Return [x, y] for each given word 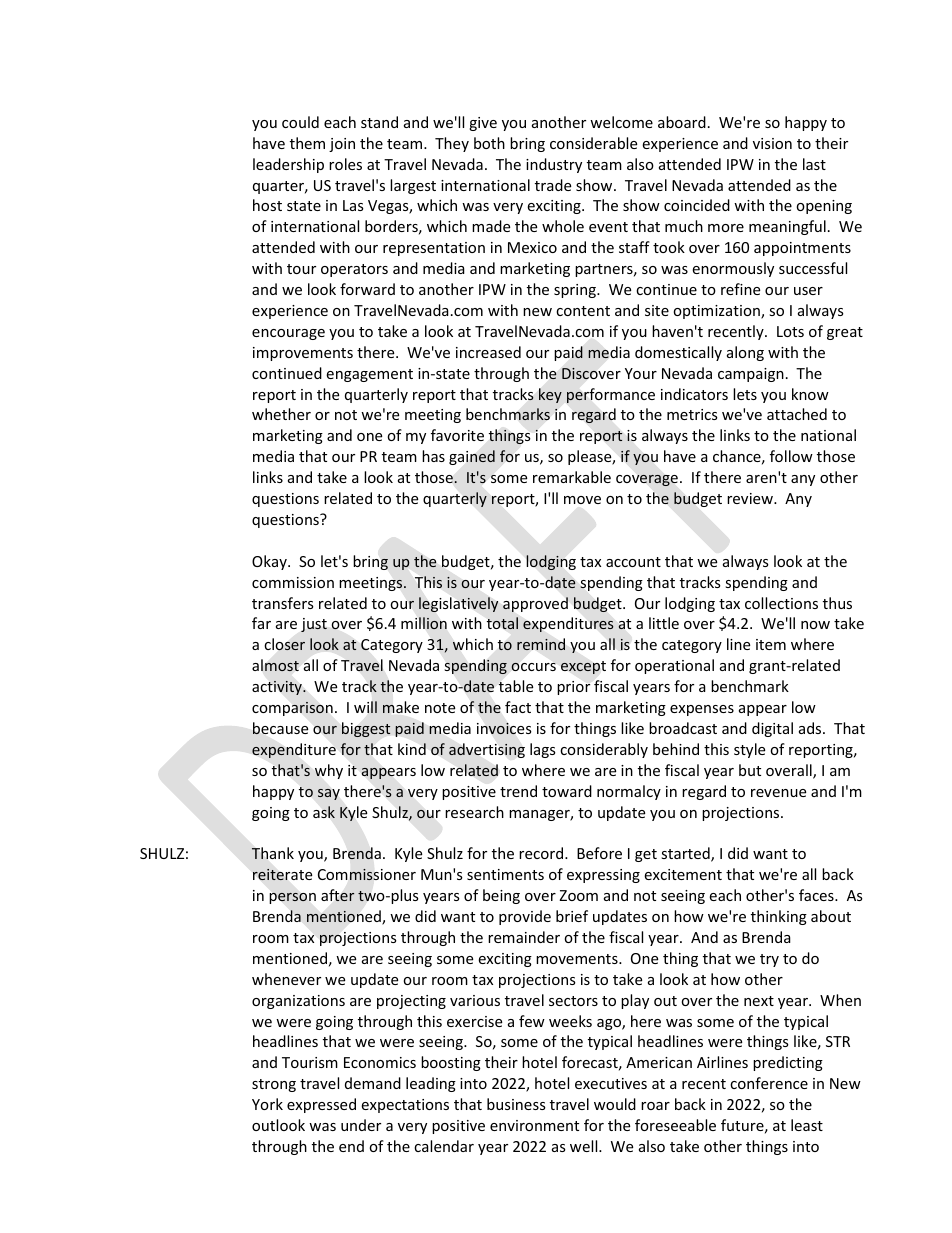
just [314, 625]
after [337, 895]
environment [534, 1125]
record [542, 853]
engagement [369, 375]
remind [541, 644]
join [342, 145]
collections [781, 603]
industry [554, 165]
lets [745, 394]
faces [817, 895]
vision [772, 143]
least [807, 1125]
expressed [321, 1105]
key [550, 395]
